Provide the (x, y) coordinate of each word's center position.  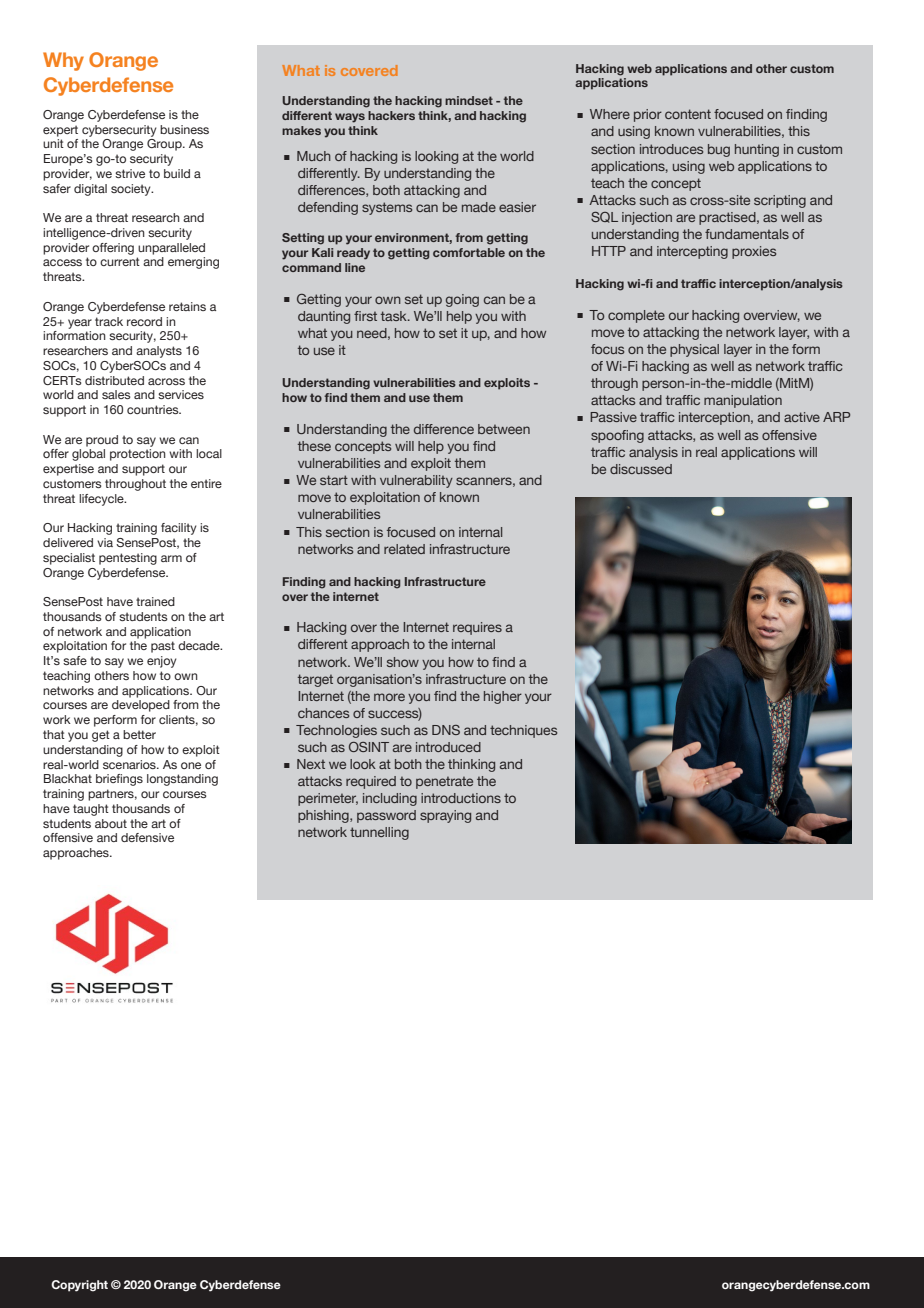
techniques (523, 731)
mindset (469, 100)
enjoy (162, 662)
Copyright (79, 1286)
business (184, 129)
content (688, 114)
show (403, 662)
